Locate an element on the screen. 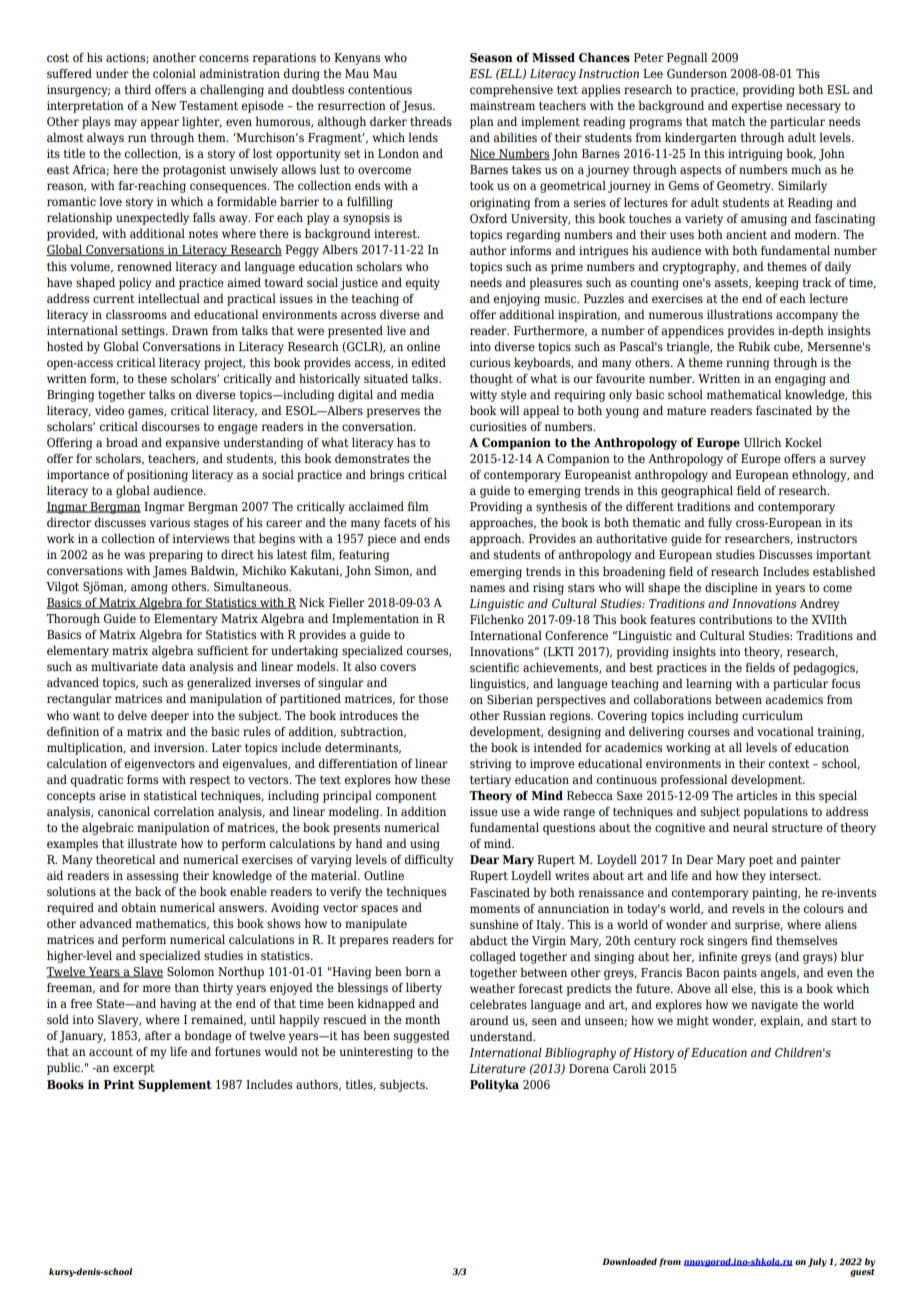 Image resolution: width=924 pixels, height=1308 pixels. Jesus is located at coordinates (418, 107).
